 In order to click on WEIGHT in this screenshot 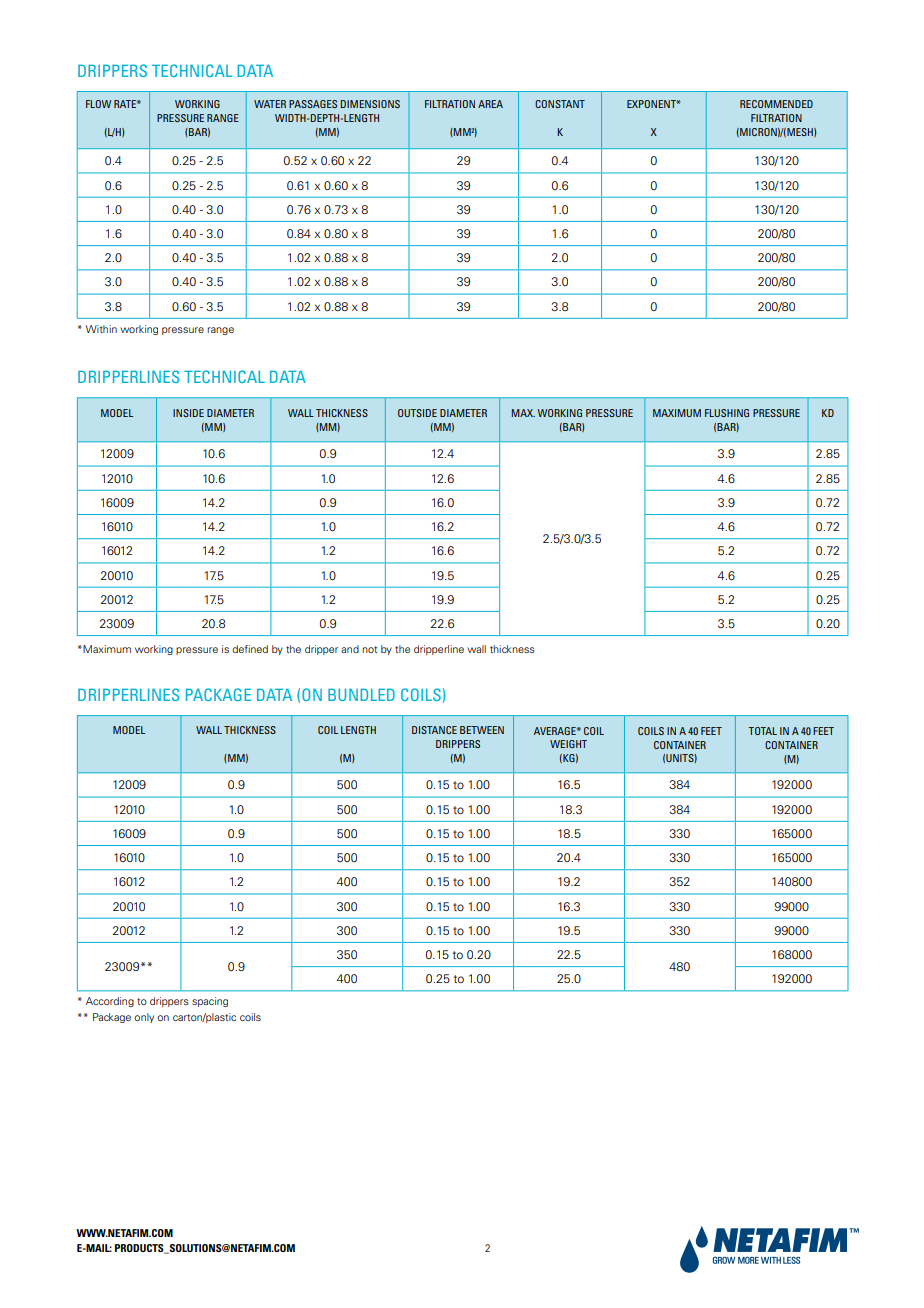, I will do `click(568, 744)`.
